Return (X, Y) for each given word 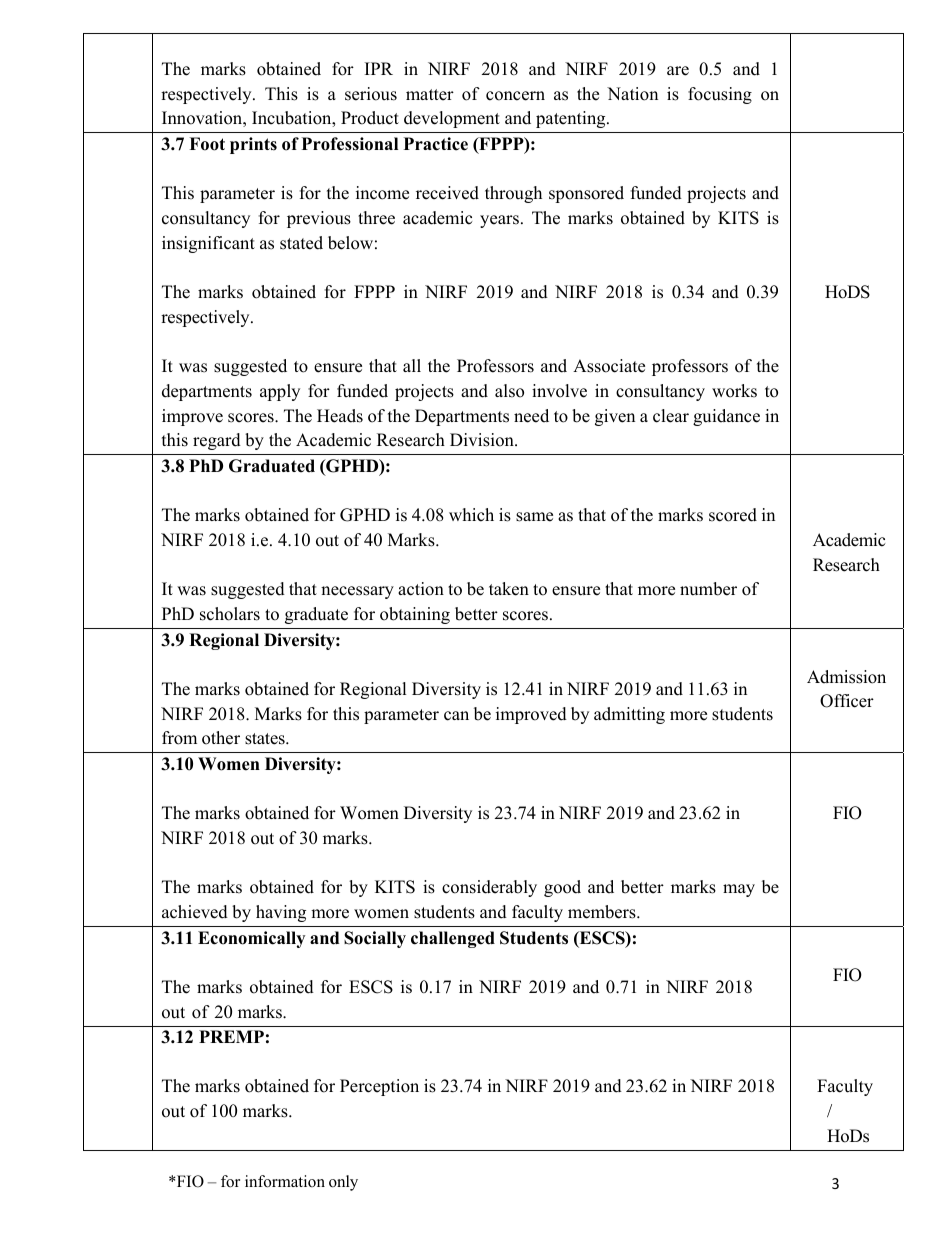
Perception (379, 1087)
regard (217, 441)
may (739, 890)
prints (253, 145)
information (285, 1181)
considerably (489, 888)
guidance (726, 417)
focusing (720, 95)
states (266, 739)
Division (483, 440)
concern (515, 96)
